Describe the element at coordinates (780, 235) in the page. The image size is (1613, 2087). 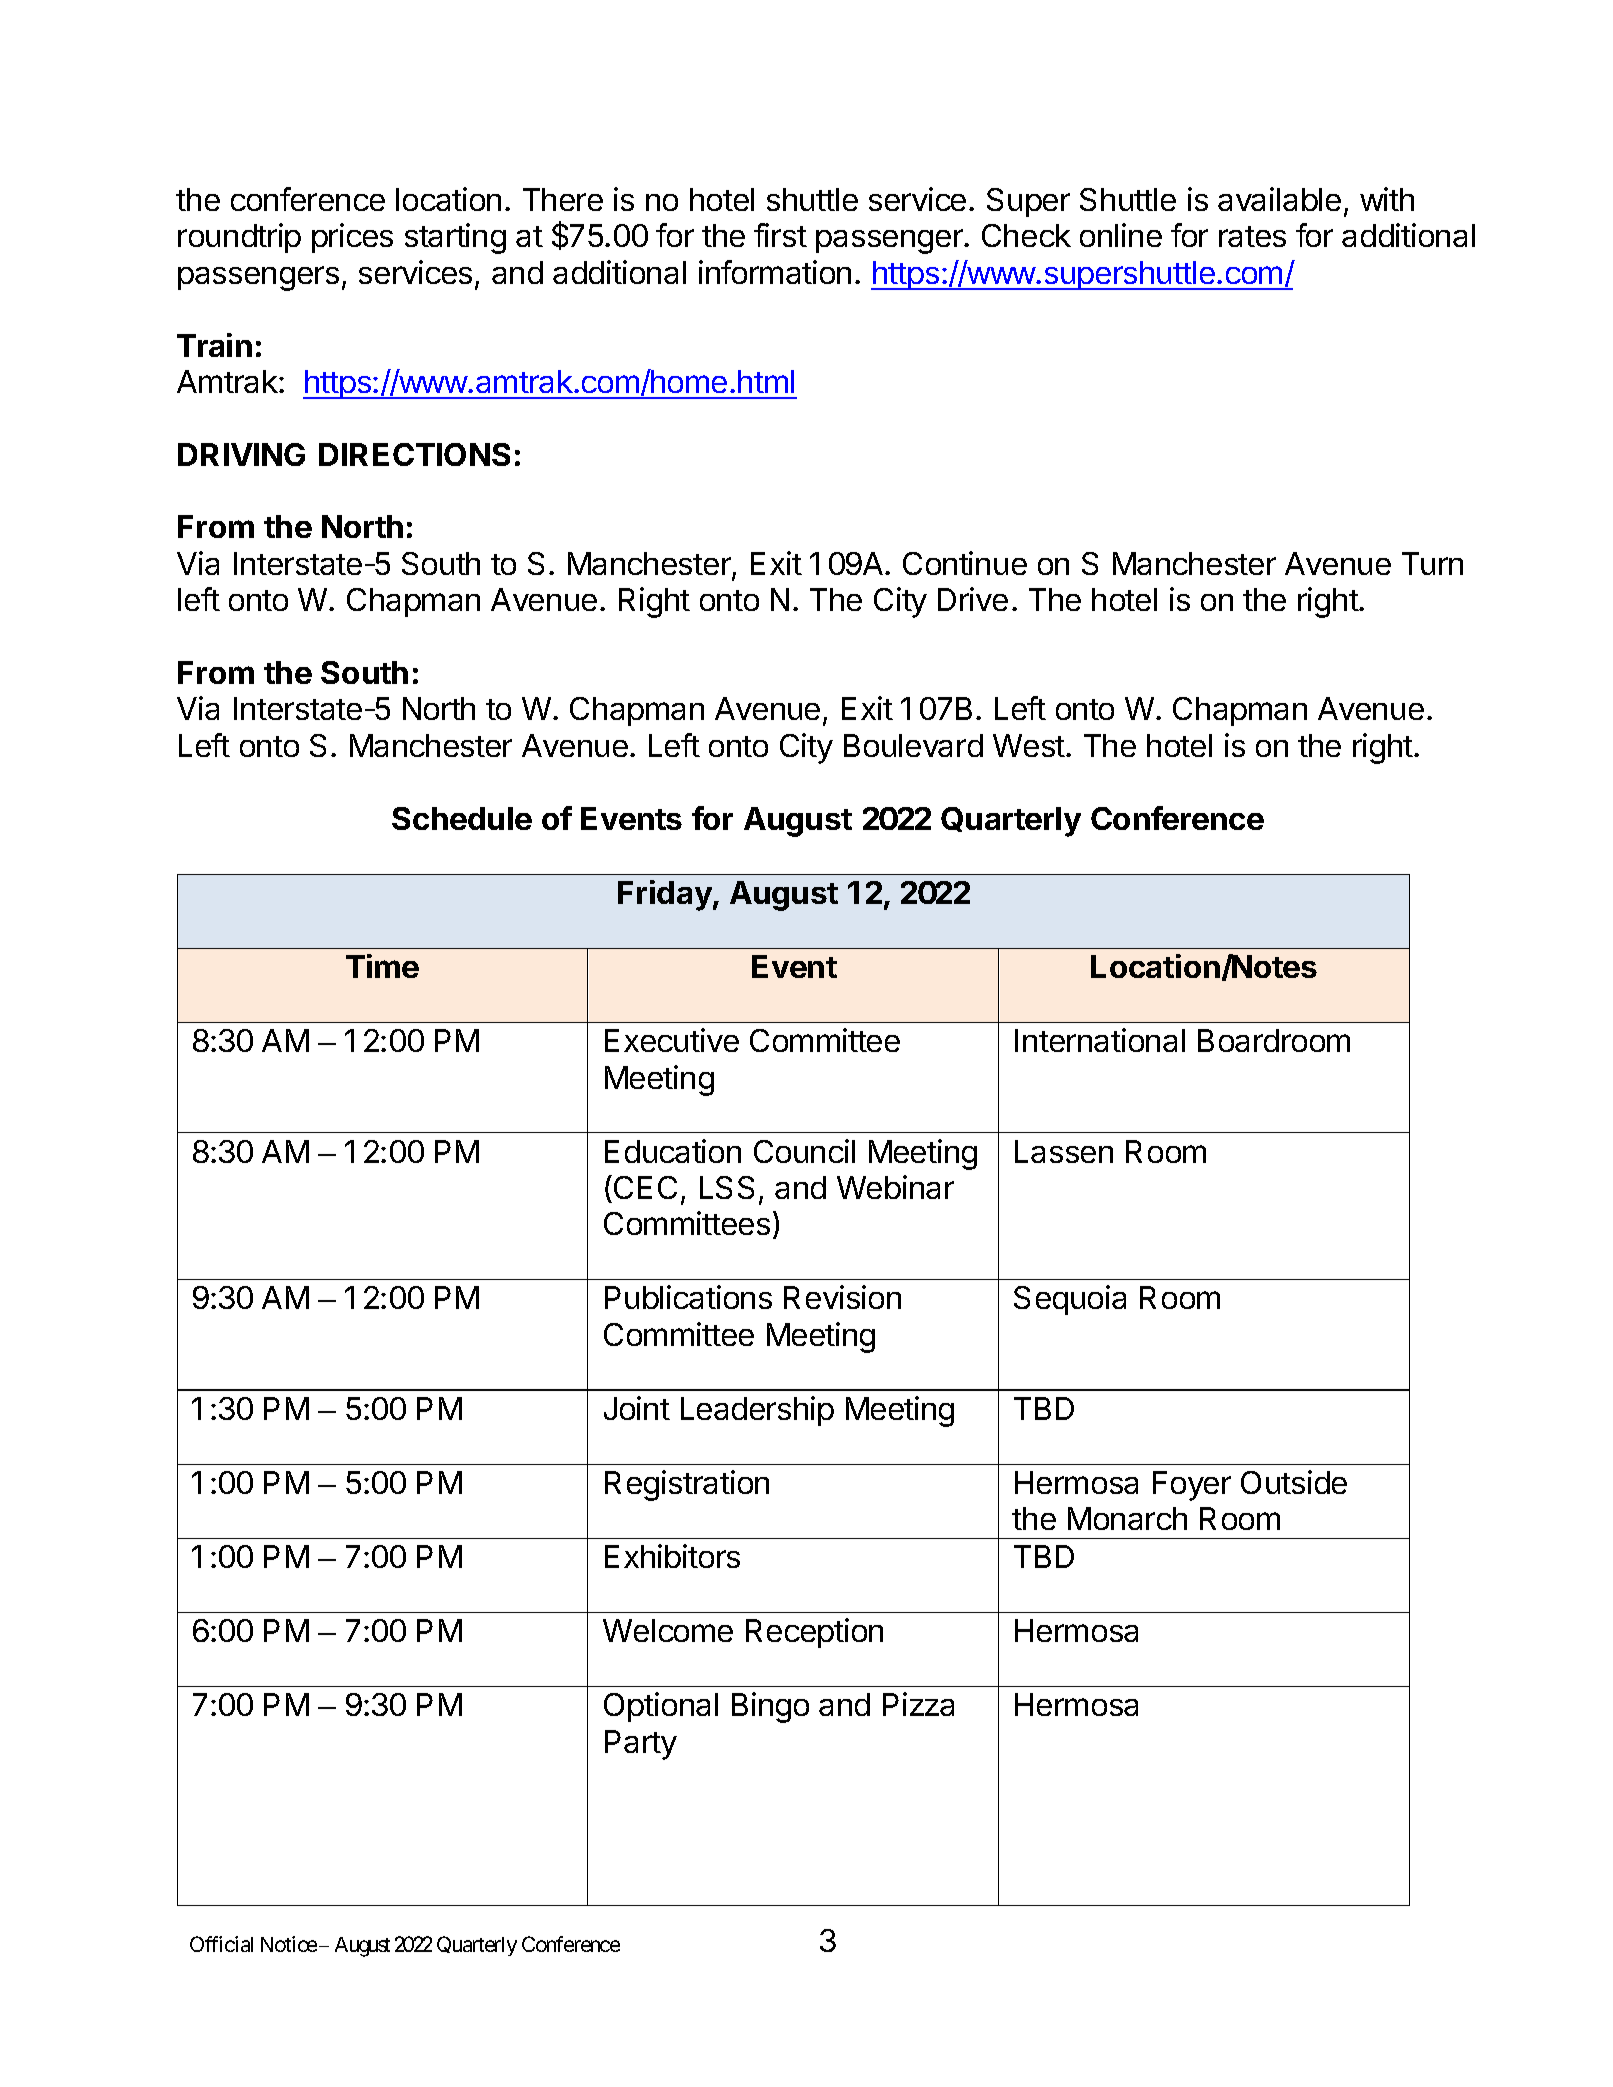
I see `first` at that location.
